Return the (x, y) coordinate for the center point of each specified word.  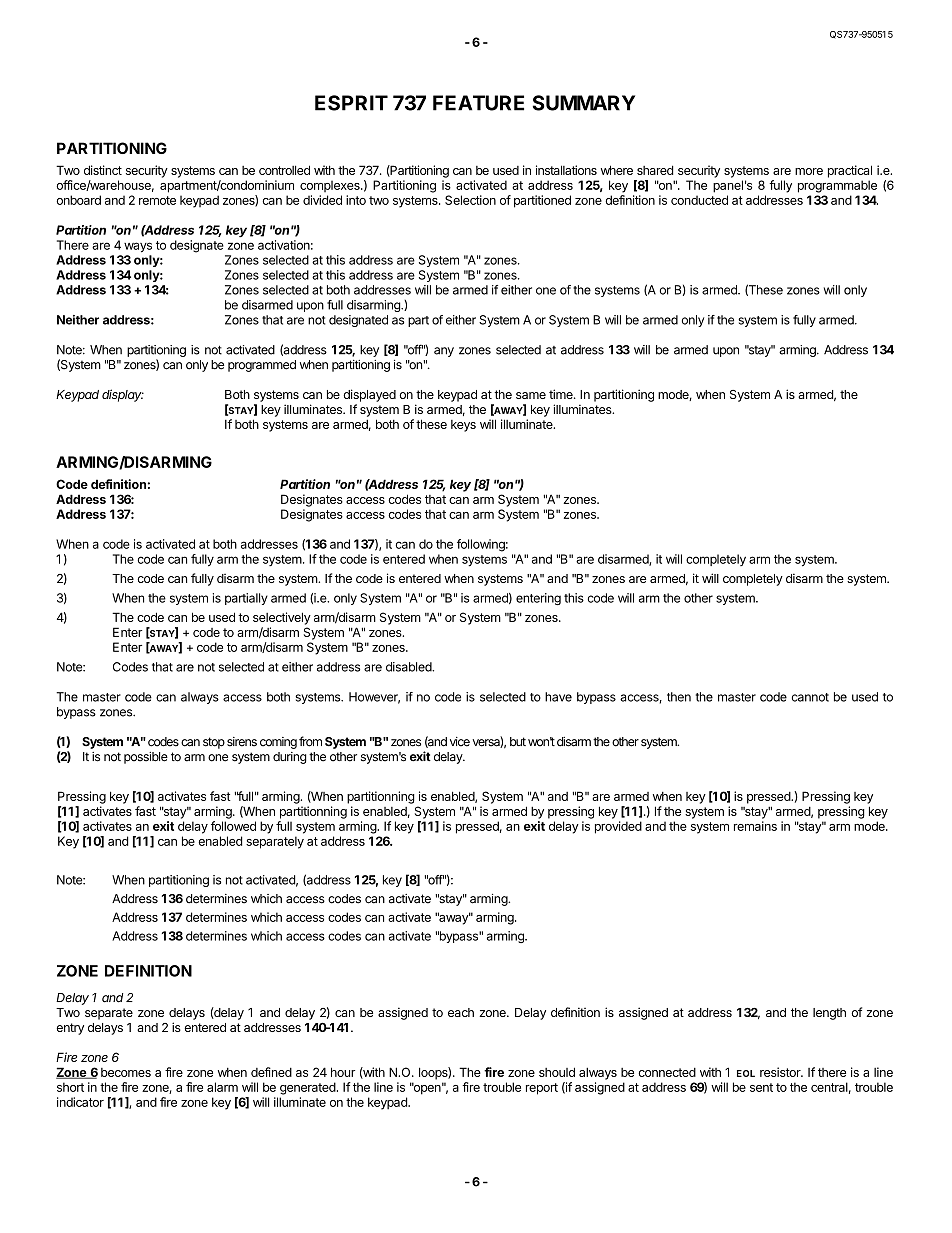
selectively (282, 618)
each (461, 1012)
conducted (699, 200)
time (562, 394)
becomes (126, 1072)
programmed (262, 366)
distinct (103, 170)
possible (146, 758)
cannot (810, 697)
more (809, 171)
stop (214, 743)
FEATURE (478, 103)
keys (463, 426)
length (829, 1014)
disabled (409, 667)
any (444, 352)
